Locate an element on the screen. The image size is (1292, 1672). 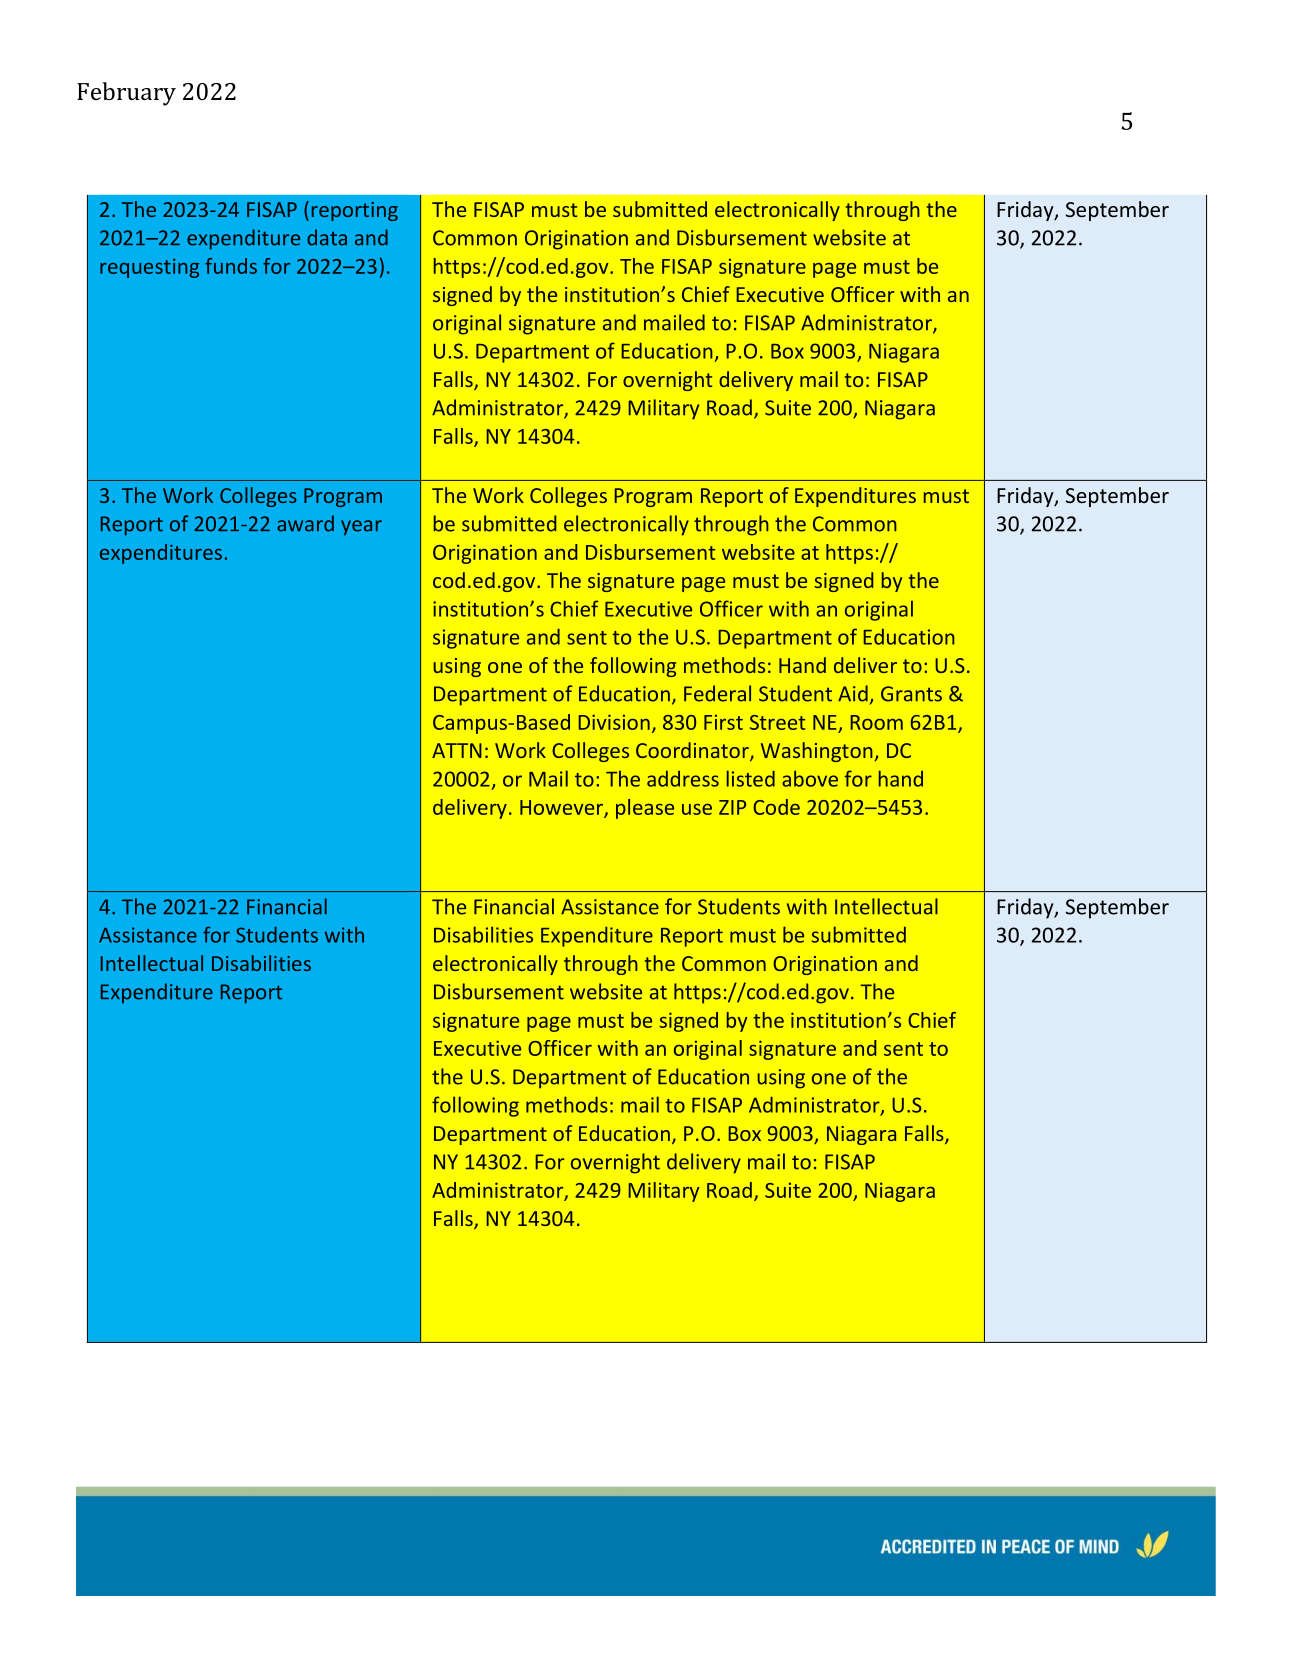
Grants is located at coordinates (911, 694).
